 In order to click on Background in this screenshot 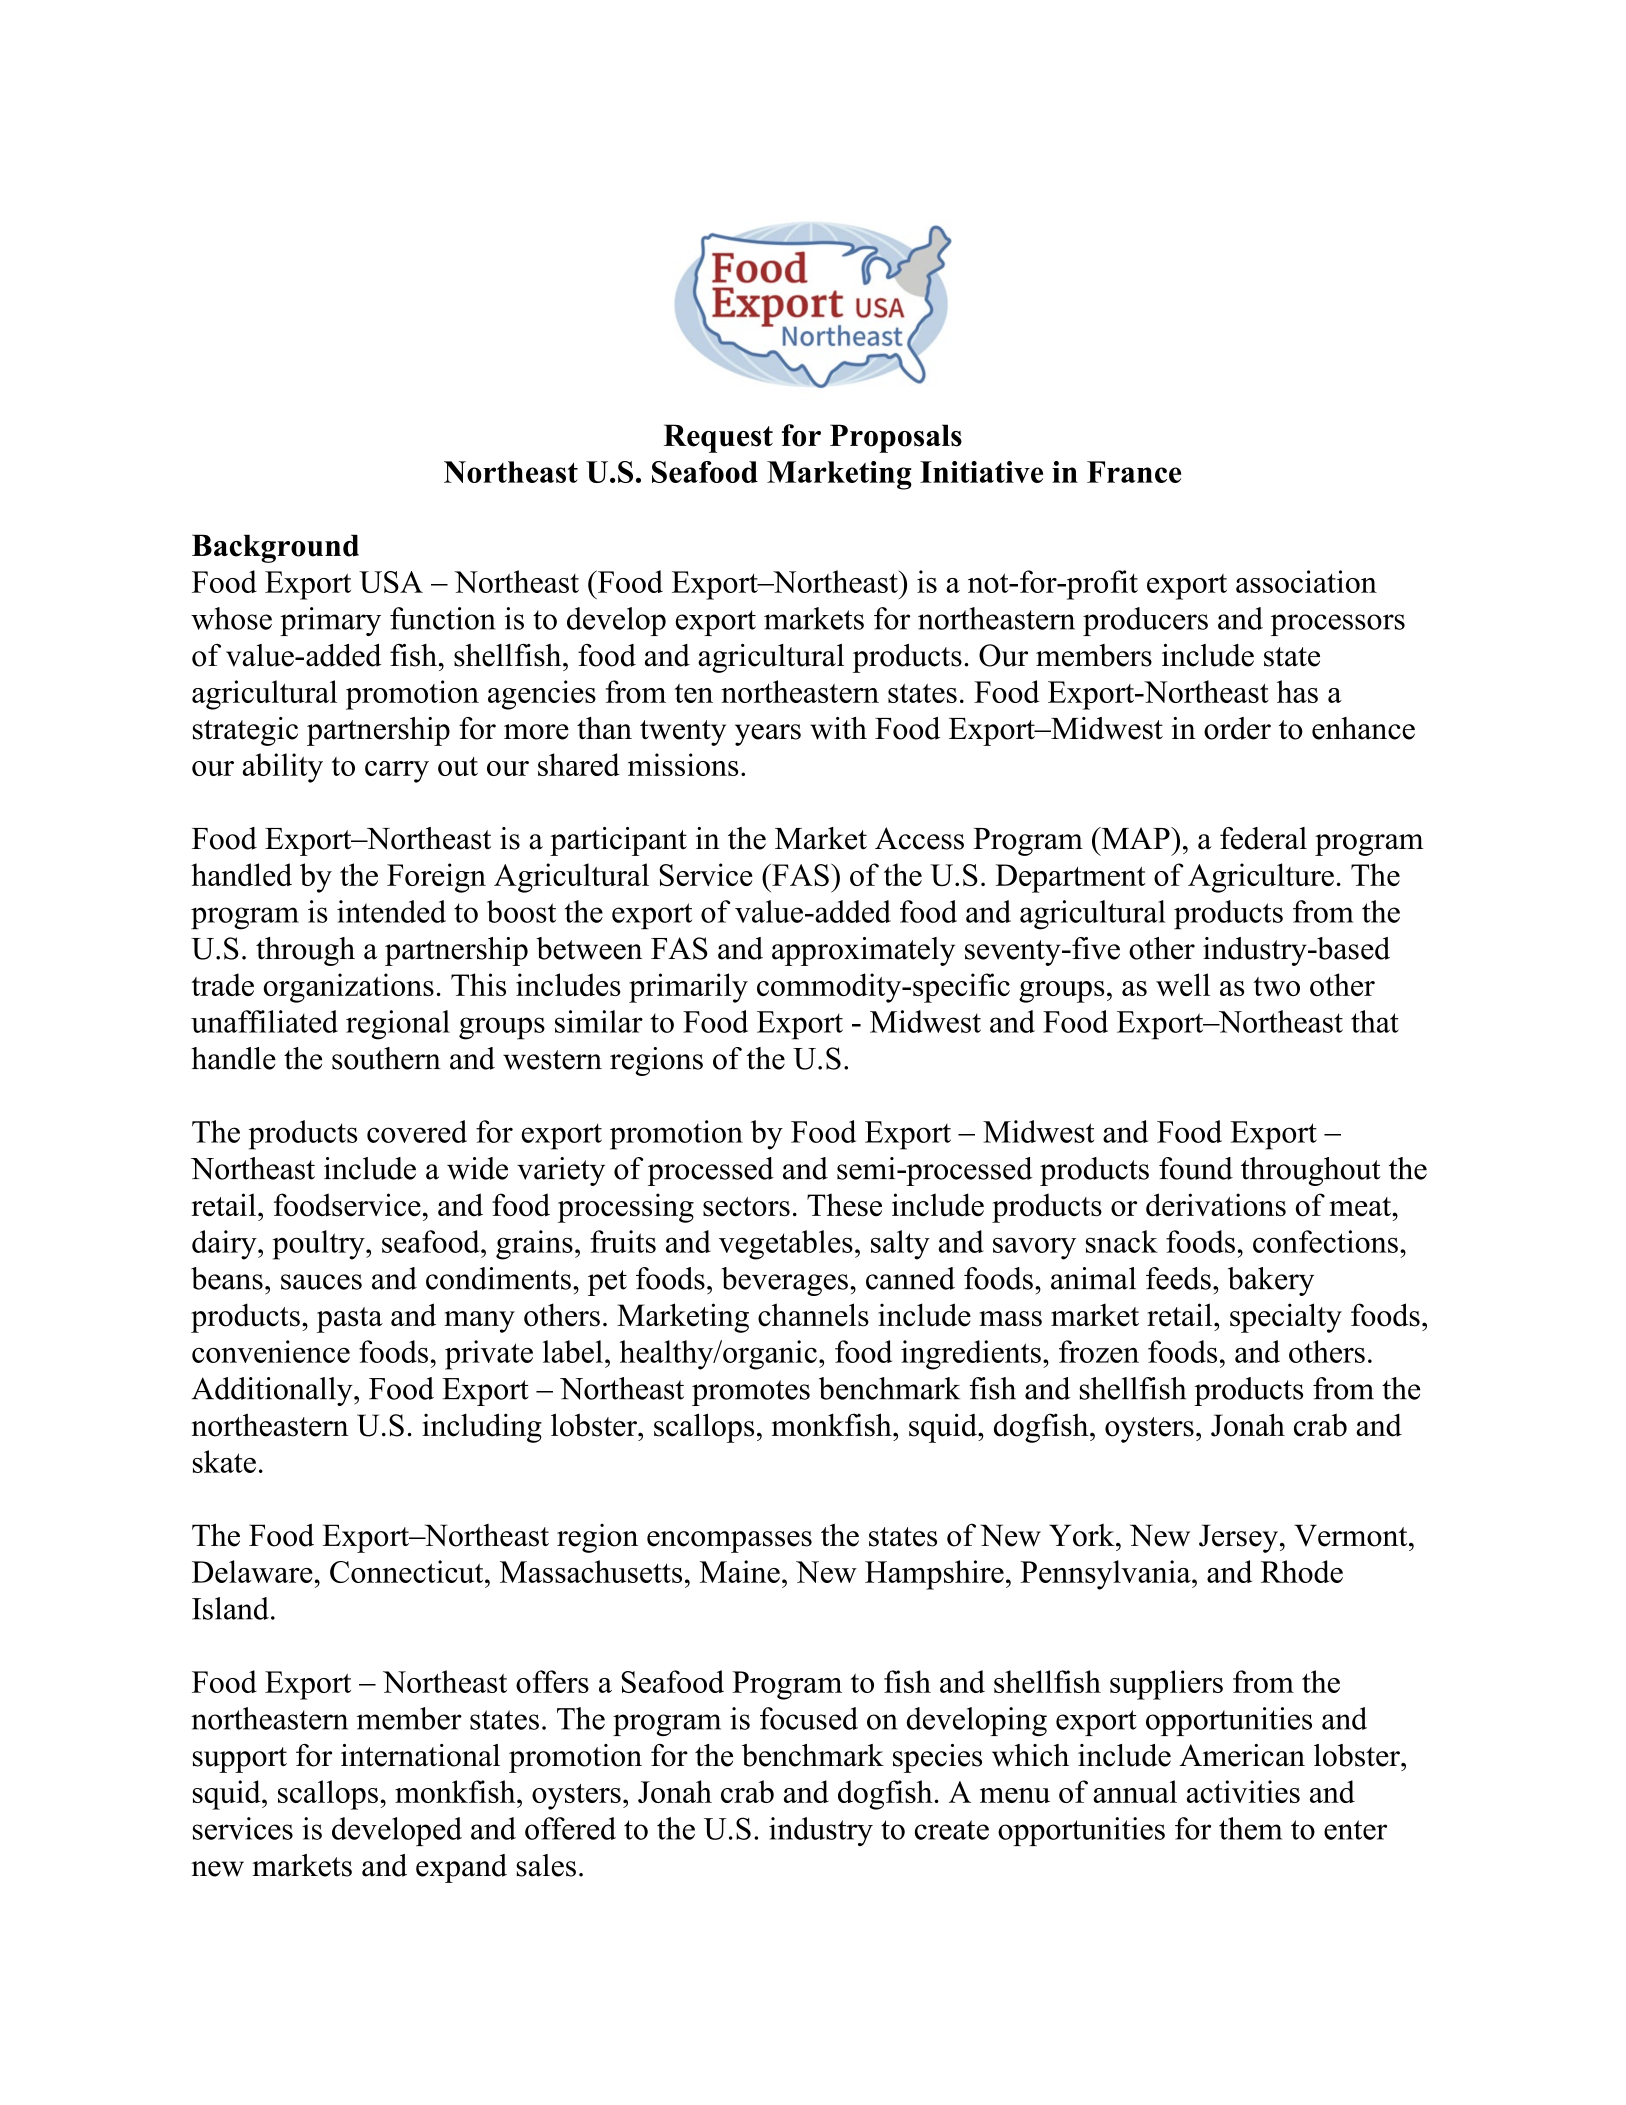, I will do `click(275, 548)`.
